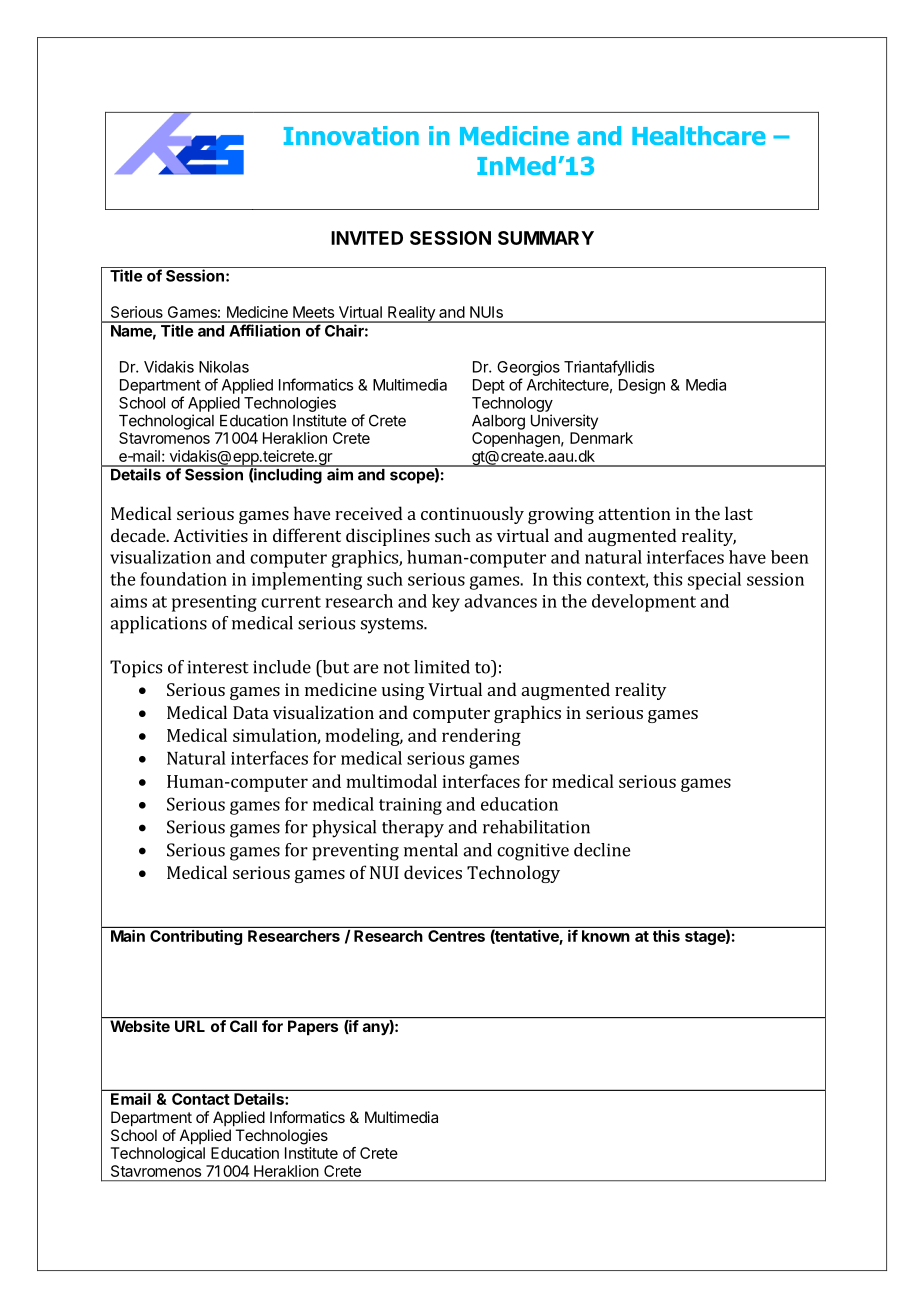 The width and height of the image is (924, 1308). What do you see at coordinates (351, 135) in the image?
I see `Innovation` at bounding box center [351, 135].
